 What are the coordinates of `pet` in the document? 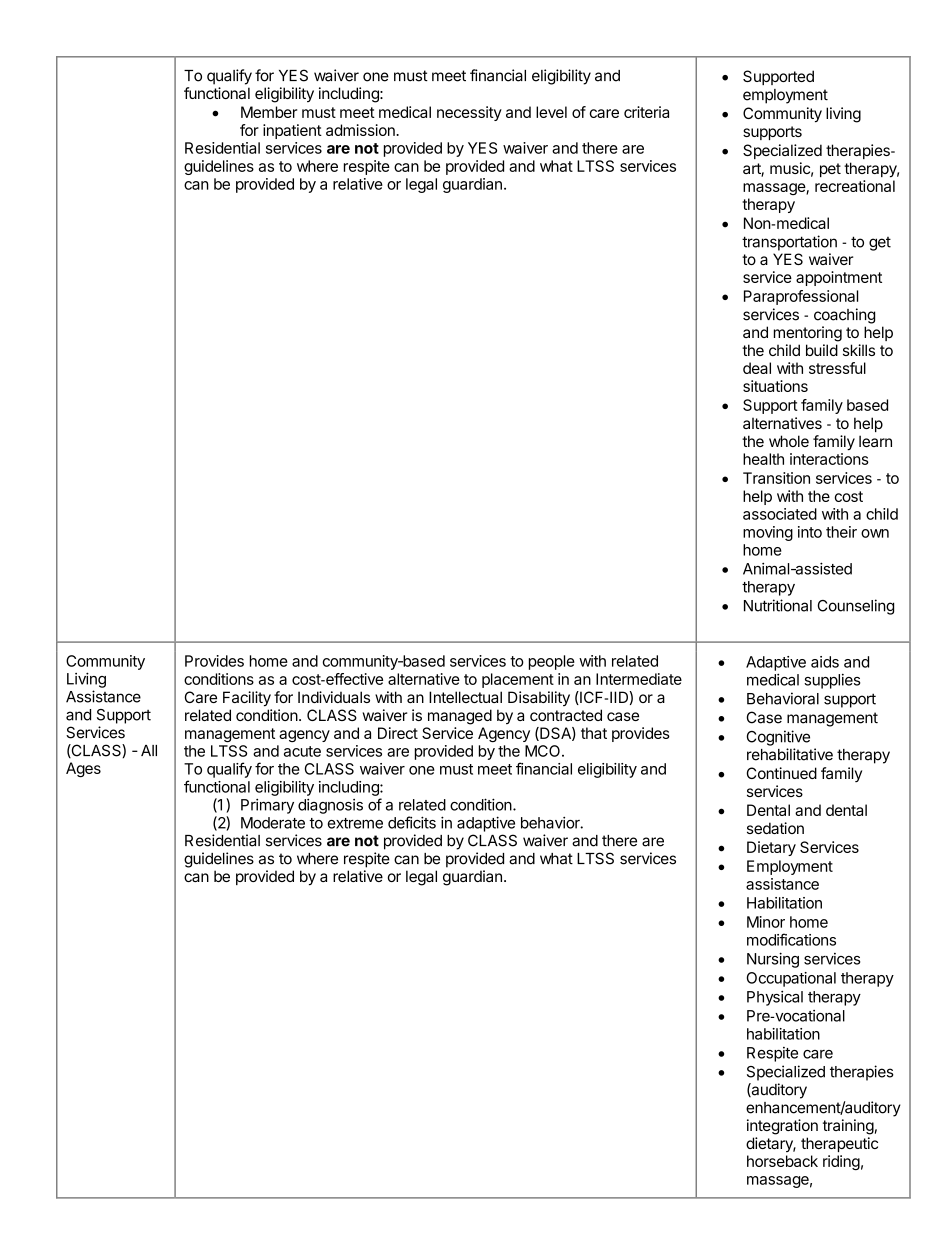 It's located at (830, 170).
